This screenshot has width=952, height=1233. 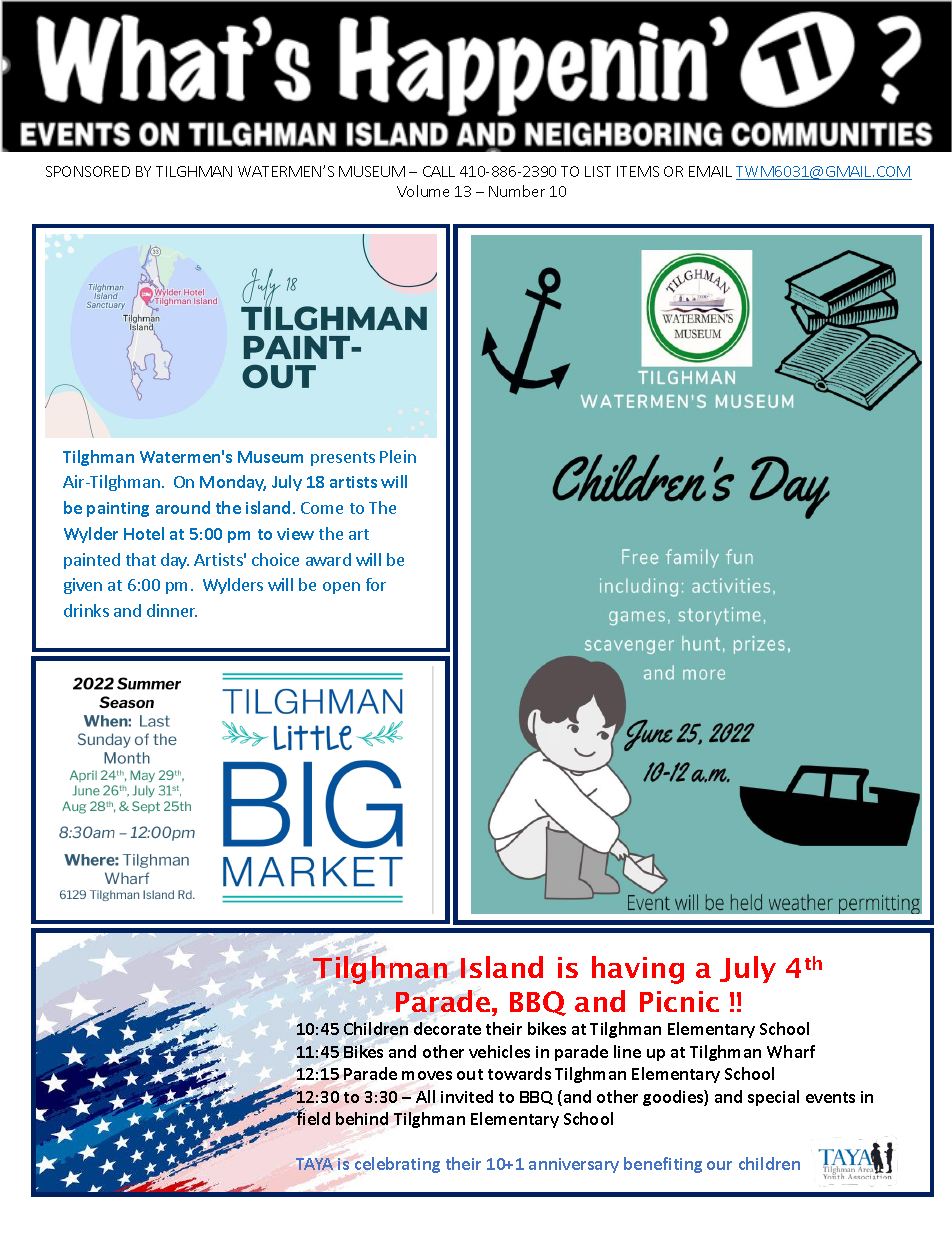 What do you see at coordinates (423, 191) in the screenshot?
I see `Volume` at bounding box center [423, 191].
